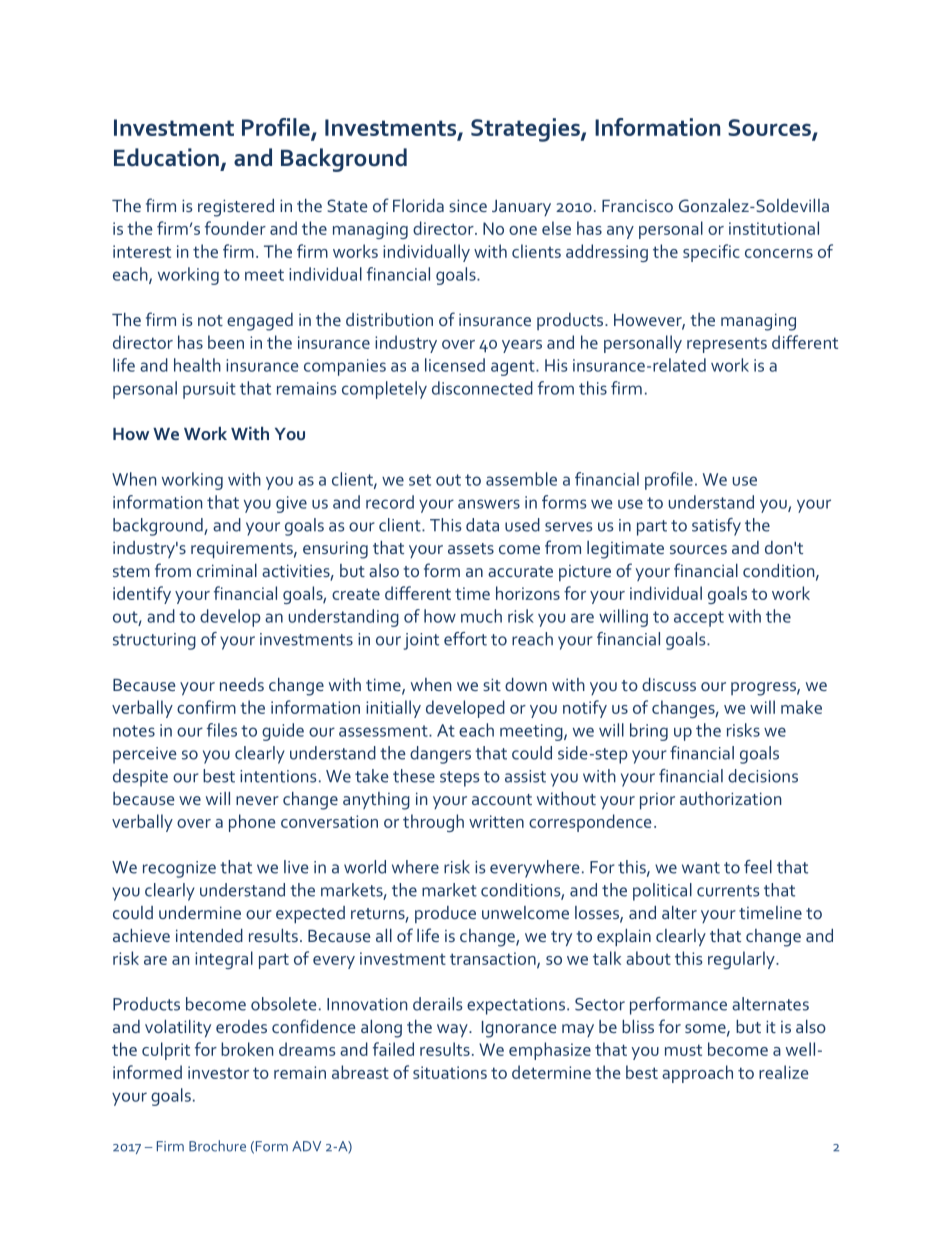 The width and height of the screenshot is (952, 1233). Describe the element at coordinates (716, 527) in the screenshot. I see `satisfy` at that location.
